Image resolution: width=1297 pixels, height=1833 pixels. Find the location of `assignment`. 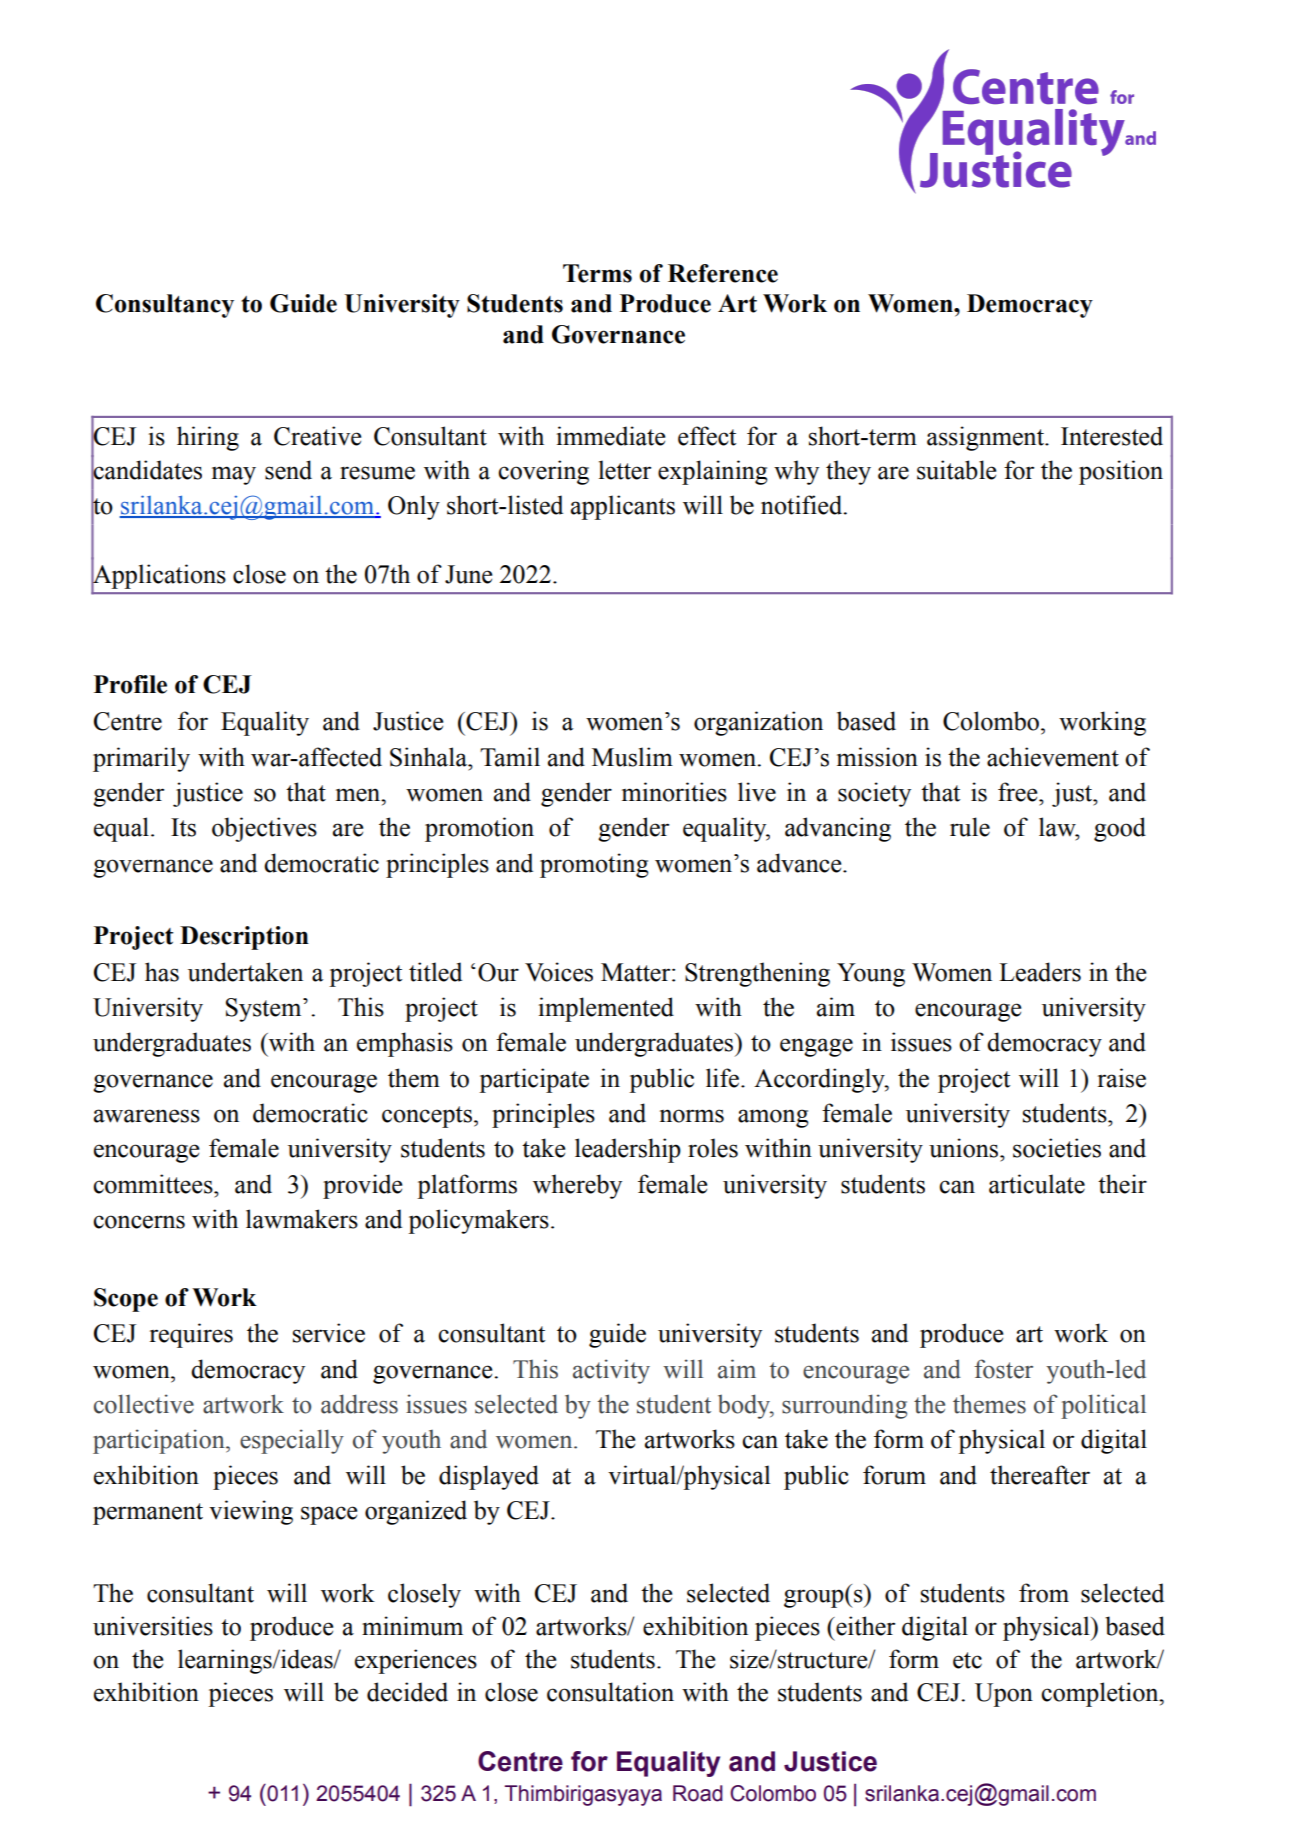

assignment is located at coordinates (986, 438).
